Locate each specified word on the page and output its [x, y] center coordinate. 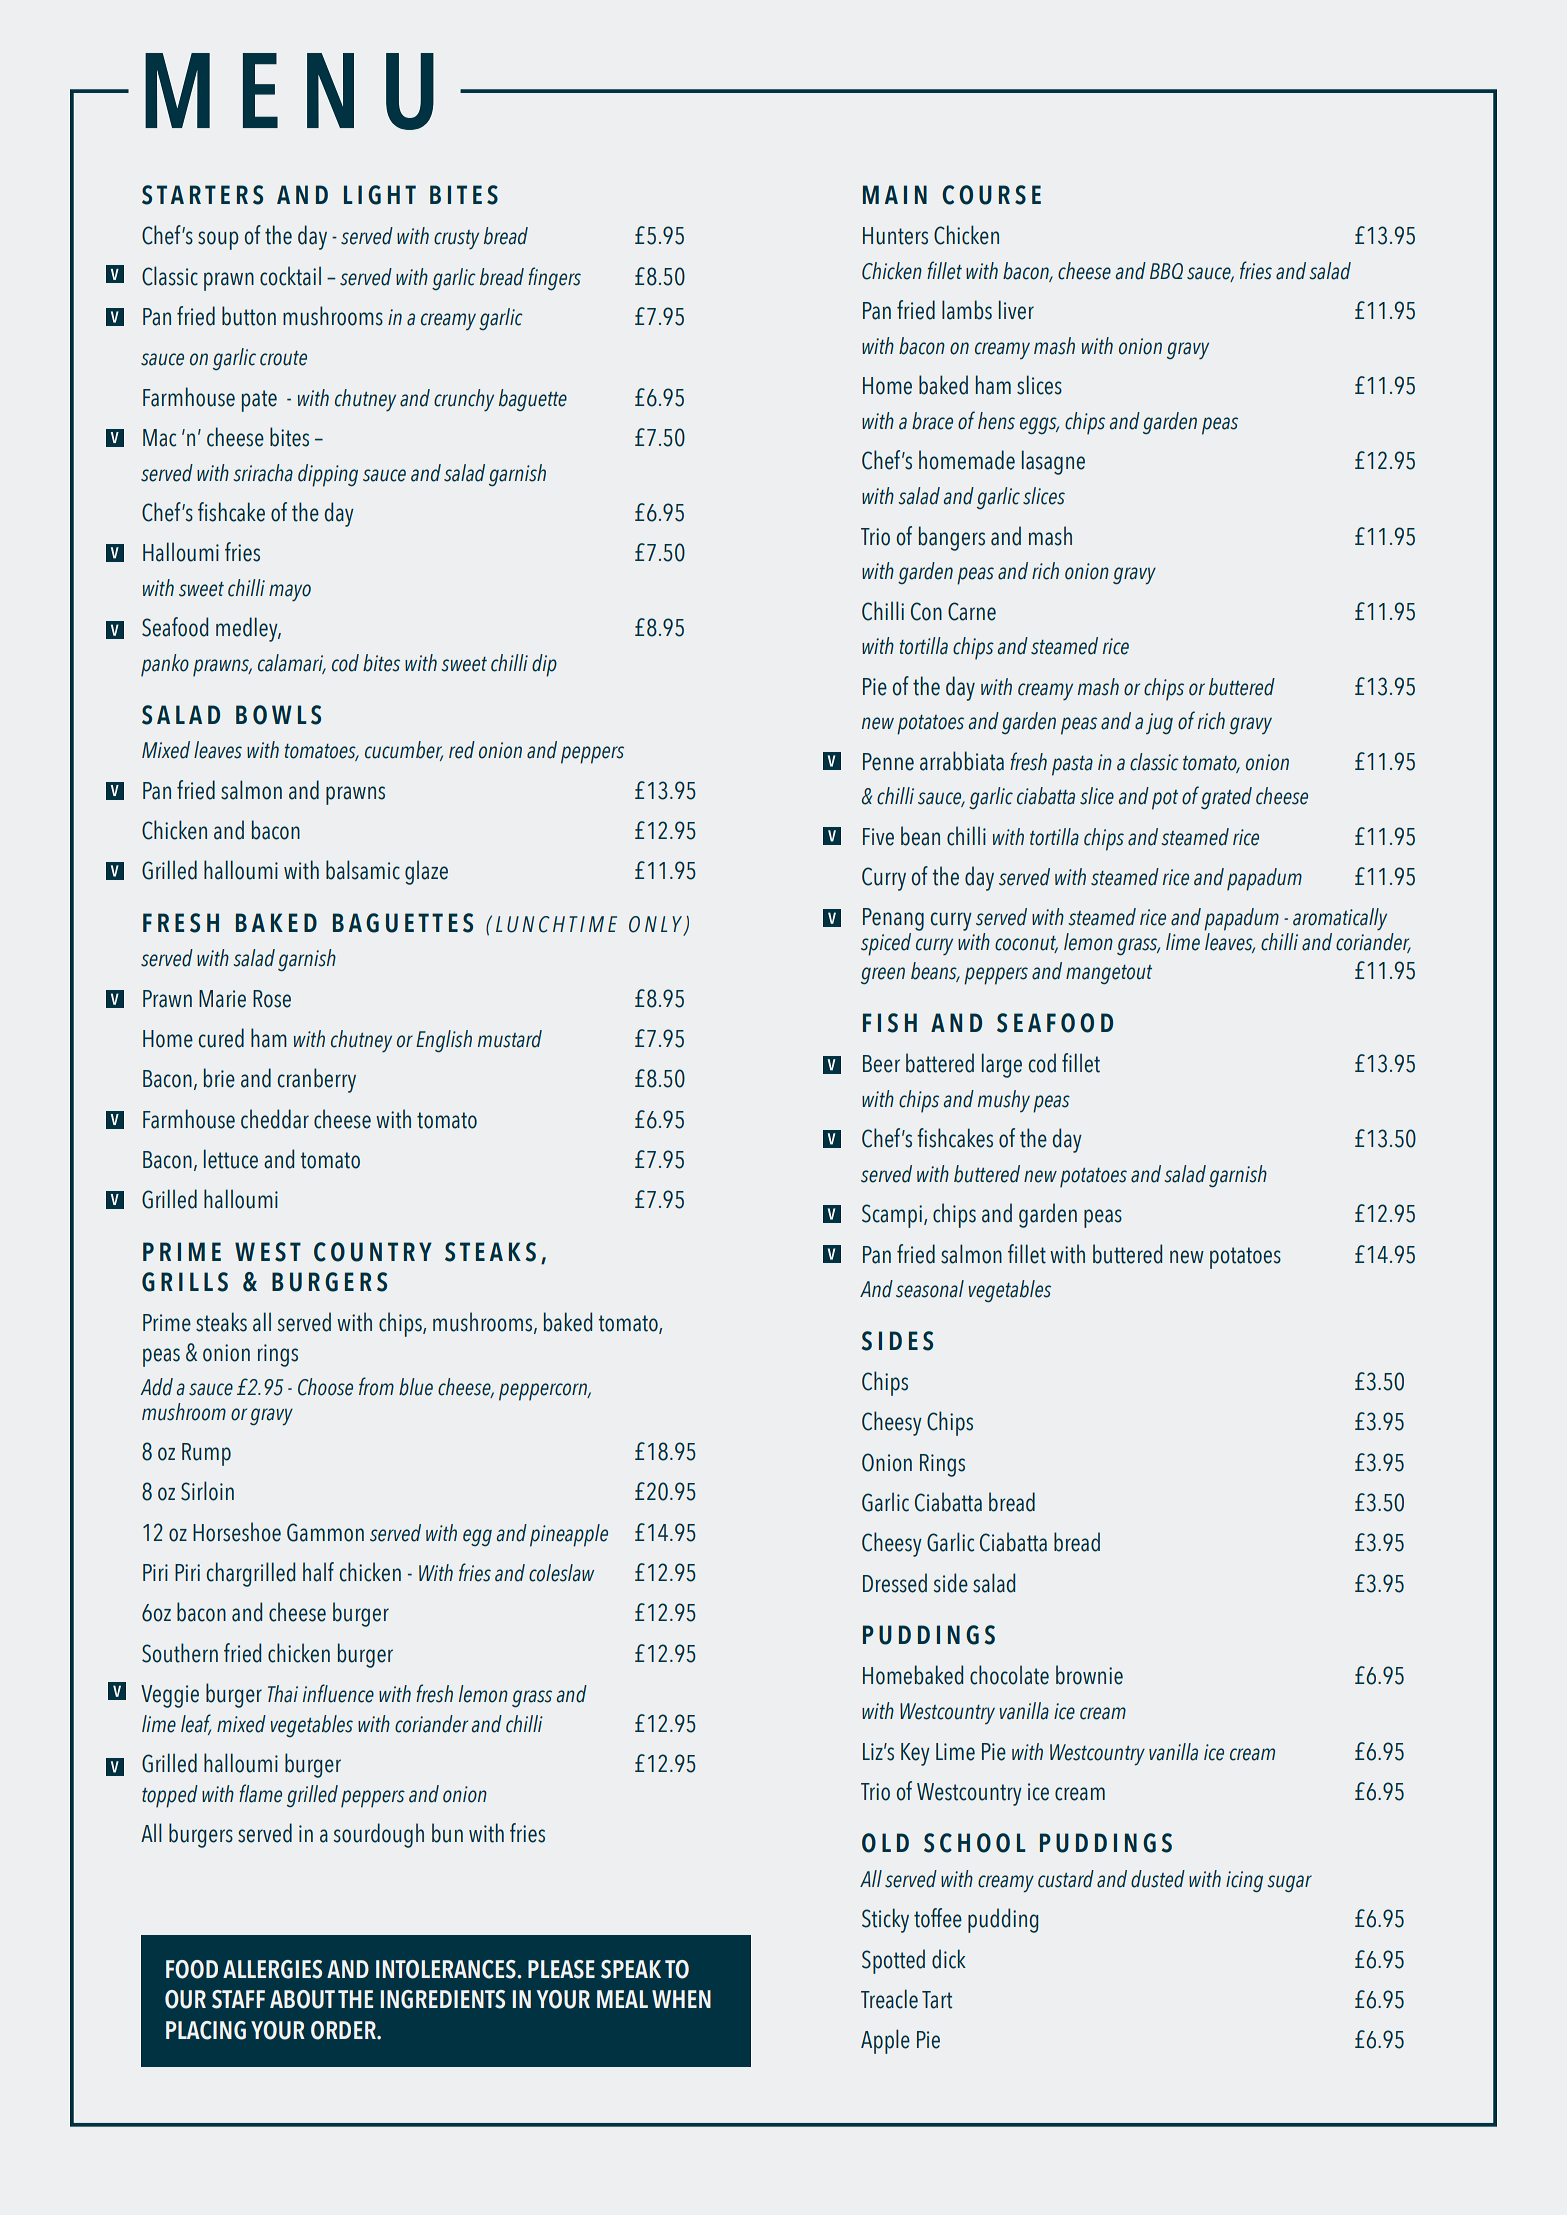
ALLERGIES [272, 1969]
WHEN [681, 1999]
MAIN [895, 194]
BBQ [1166, 271]
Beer [881, 1064]
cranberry [317, 1080]
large [1002, 1065]
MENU [289, 91]
